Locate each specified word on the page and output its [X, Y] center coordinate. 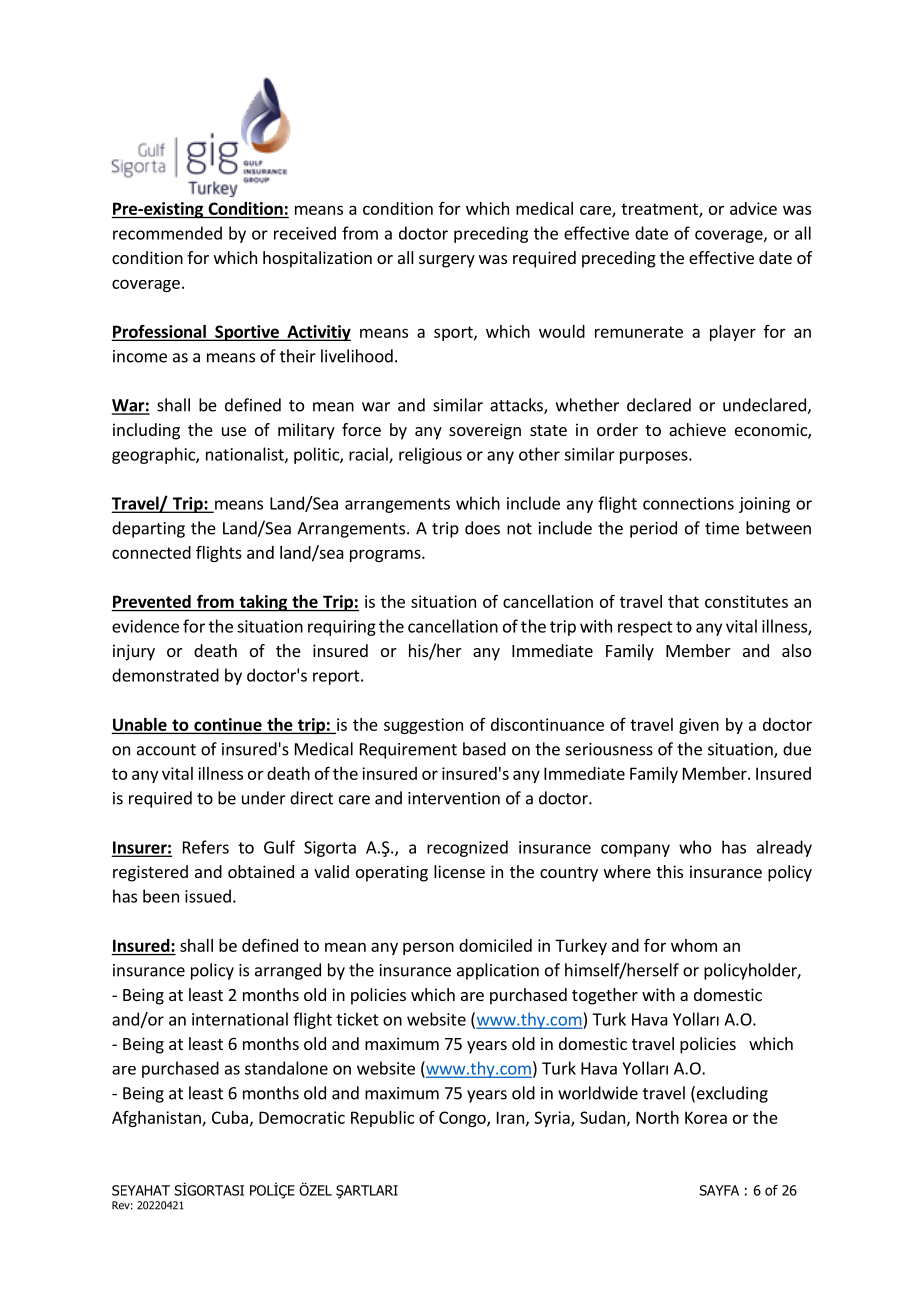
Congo [463, 1119]
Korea [706, 1117]
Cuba [230, 1117]
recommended [167, 233]
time [722, 528]
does [482, 528]
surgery [447, 261]
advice [753, 208]
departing [148, 529]
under [264, 798]
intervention [454, 798]
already [784, 848]
